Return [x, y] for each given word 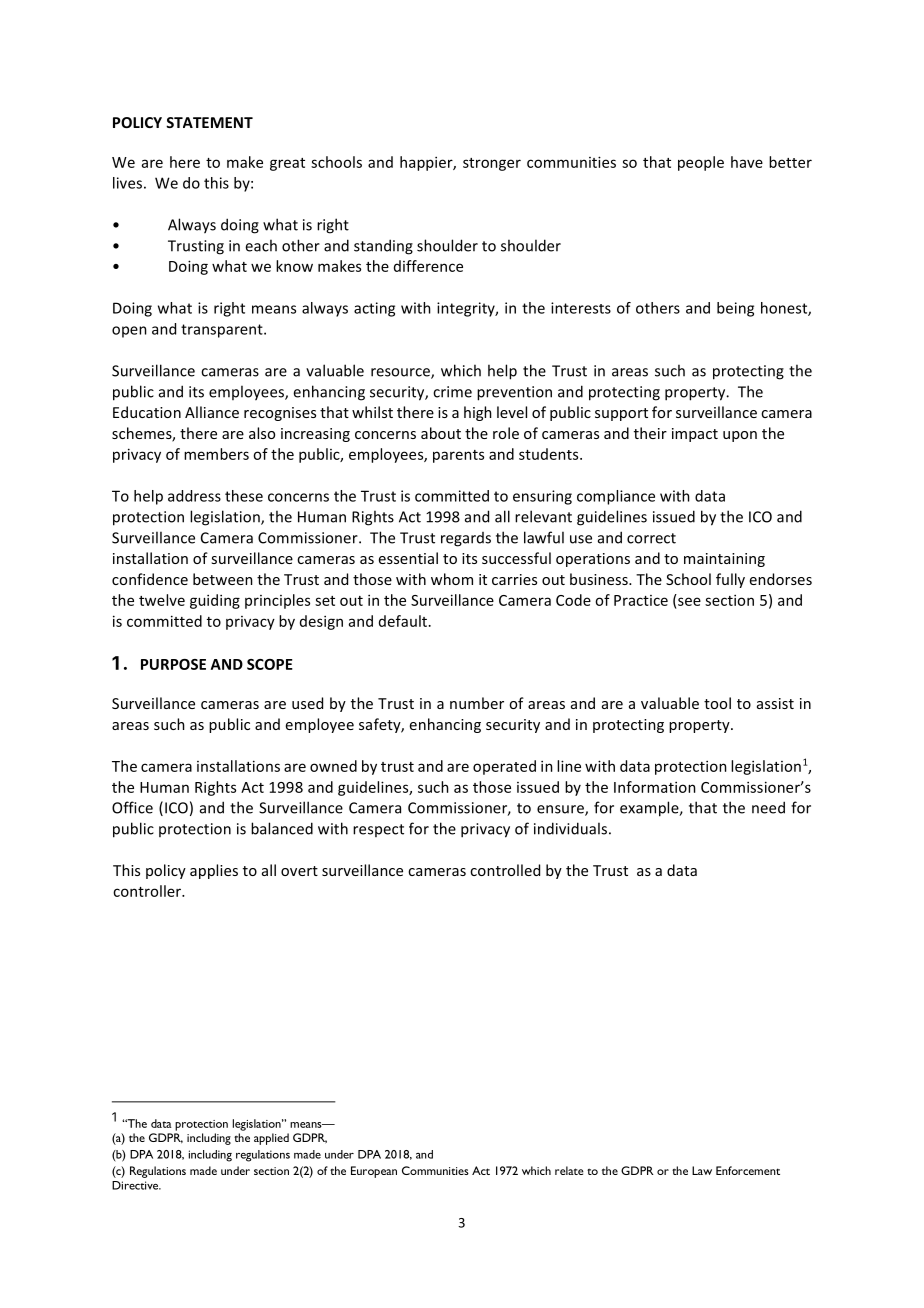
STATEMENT [209, 122]
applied [271, 1139]
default [404, 621]
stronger [492, 164]
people [701, 163]
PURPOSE [173, 664]
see [689, 601]
